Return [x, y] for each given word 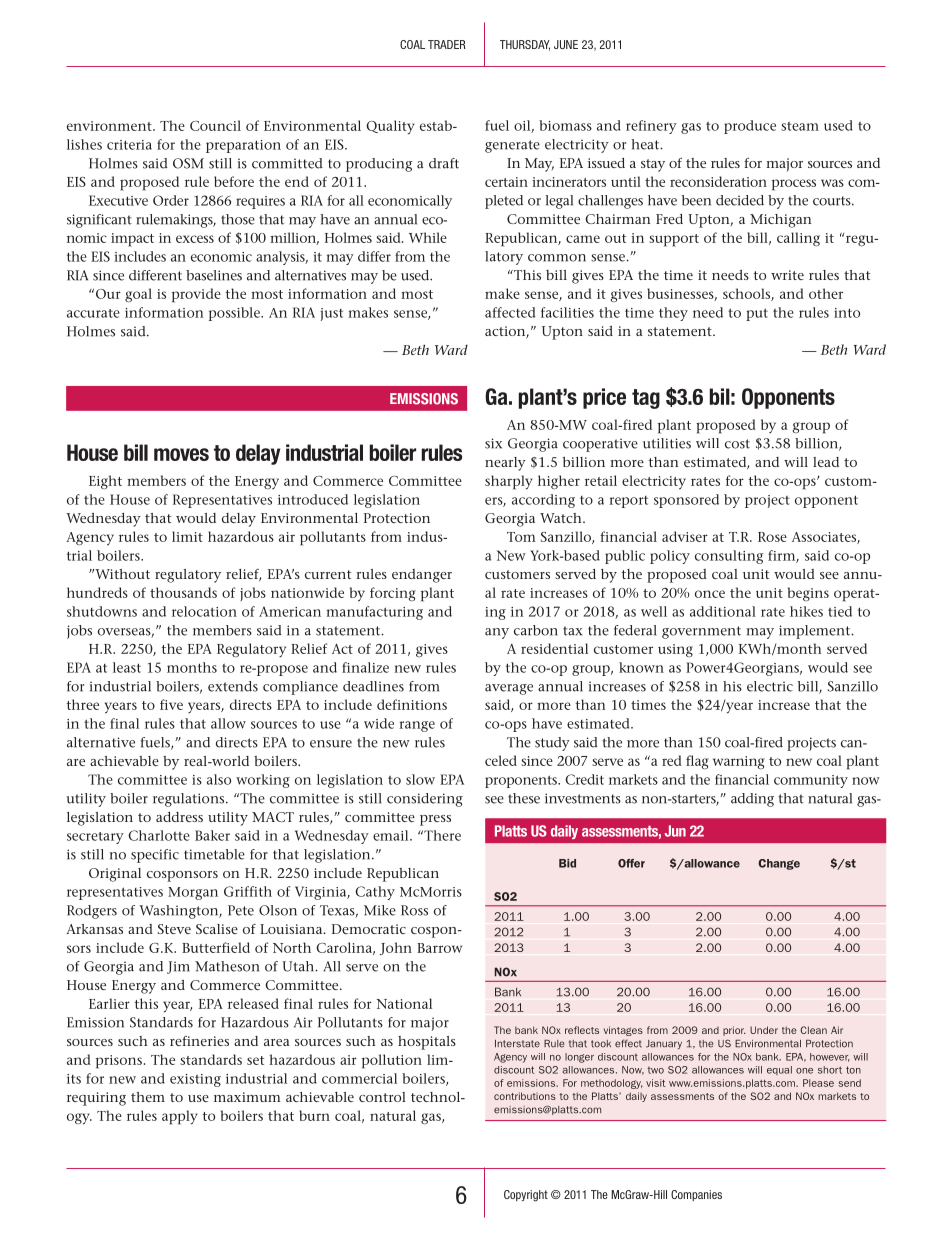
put [757, 314]
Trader [447, 44]
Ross [414, 910]
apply [180, 1117]
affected [510, 312]
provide [196, 295]
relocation [204, 611]
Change [779, 864]
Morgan [193, 893]
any [497, 633]
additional [723, 611]
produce [750, 127]
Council [215, 125]
